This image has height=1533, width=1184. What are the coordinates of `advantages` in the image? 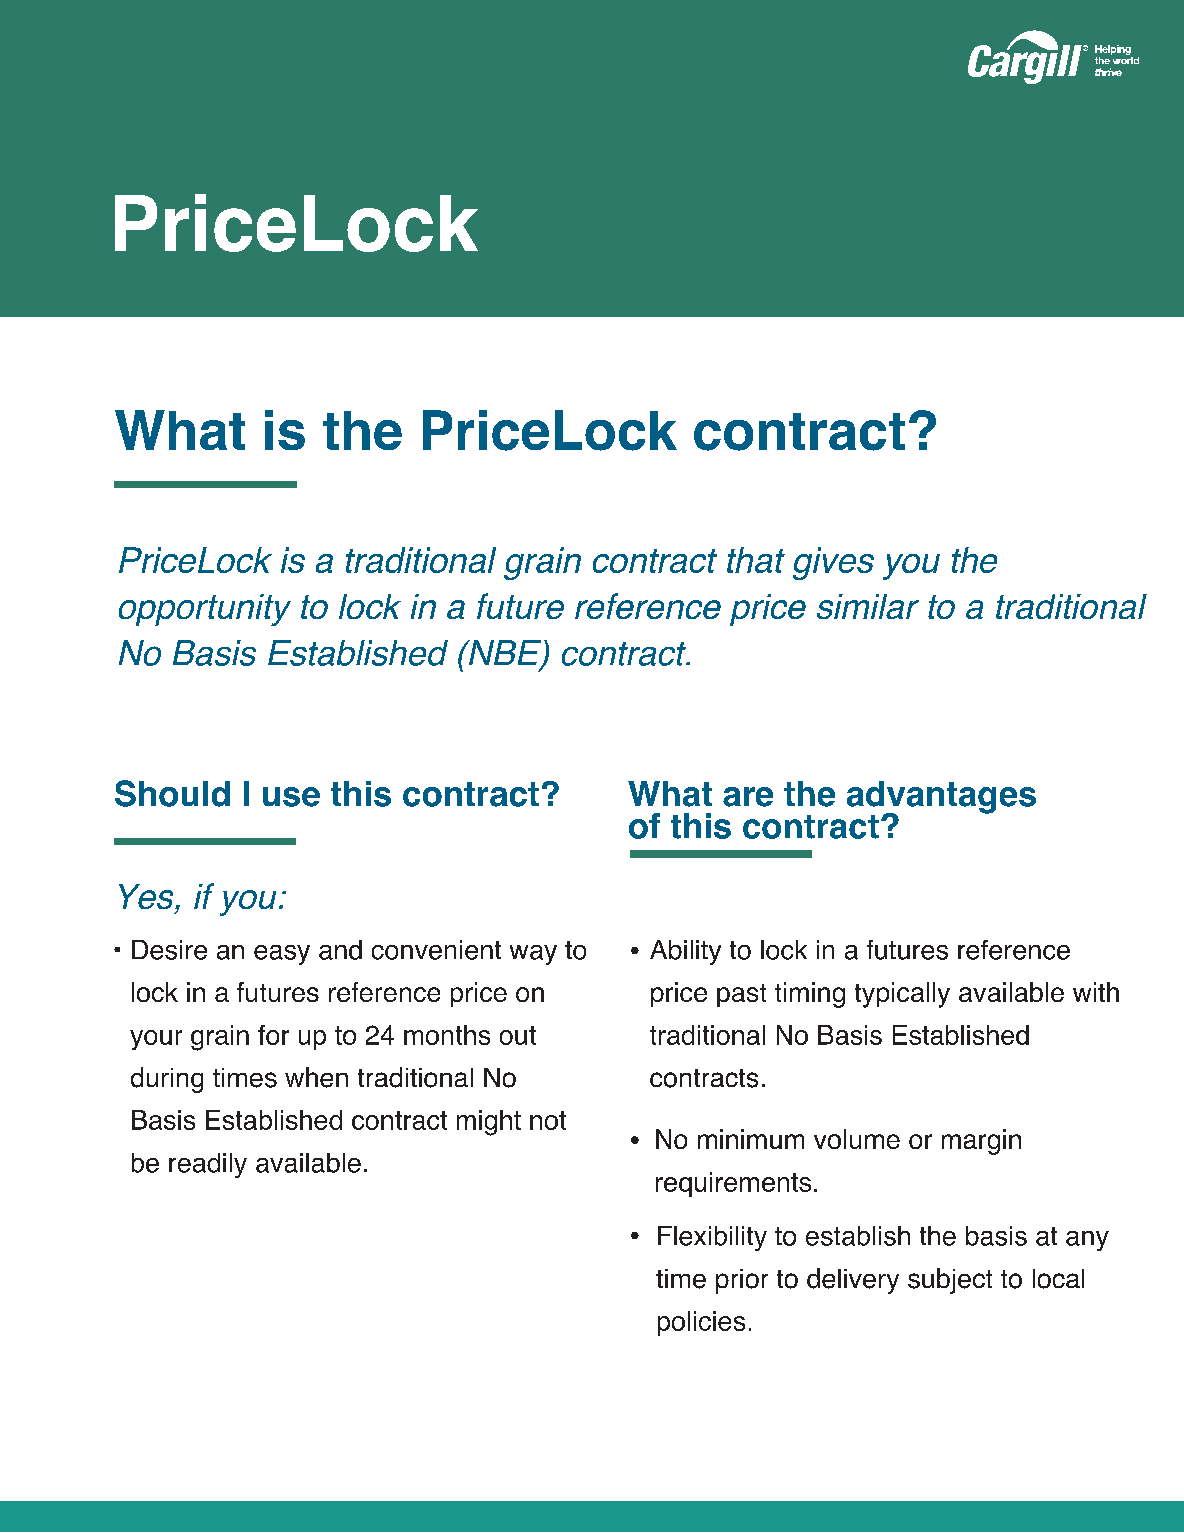 It's located at (941, 798).
